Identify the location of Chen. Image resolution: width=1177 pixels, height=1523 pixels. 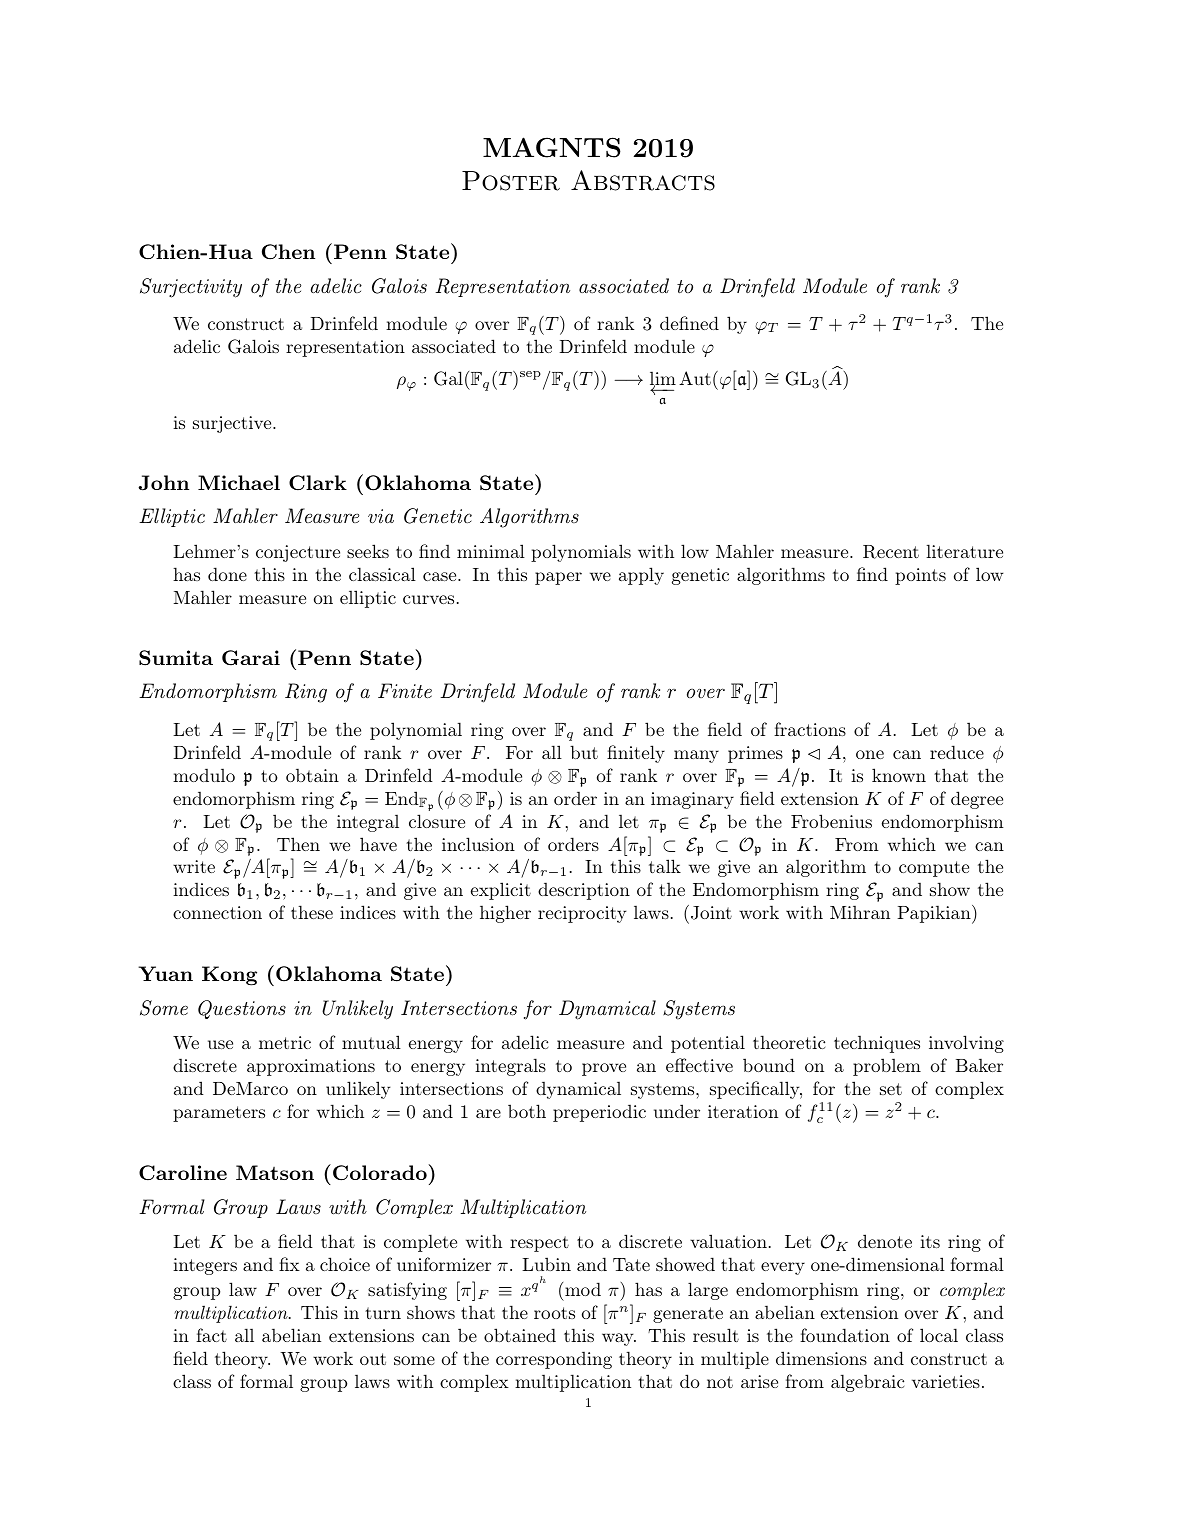
(288, 251).
